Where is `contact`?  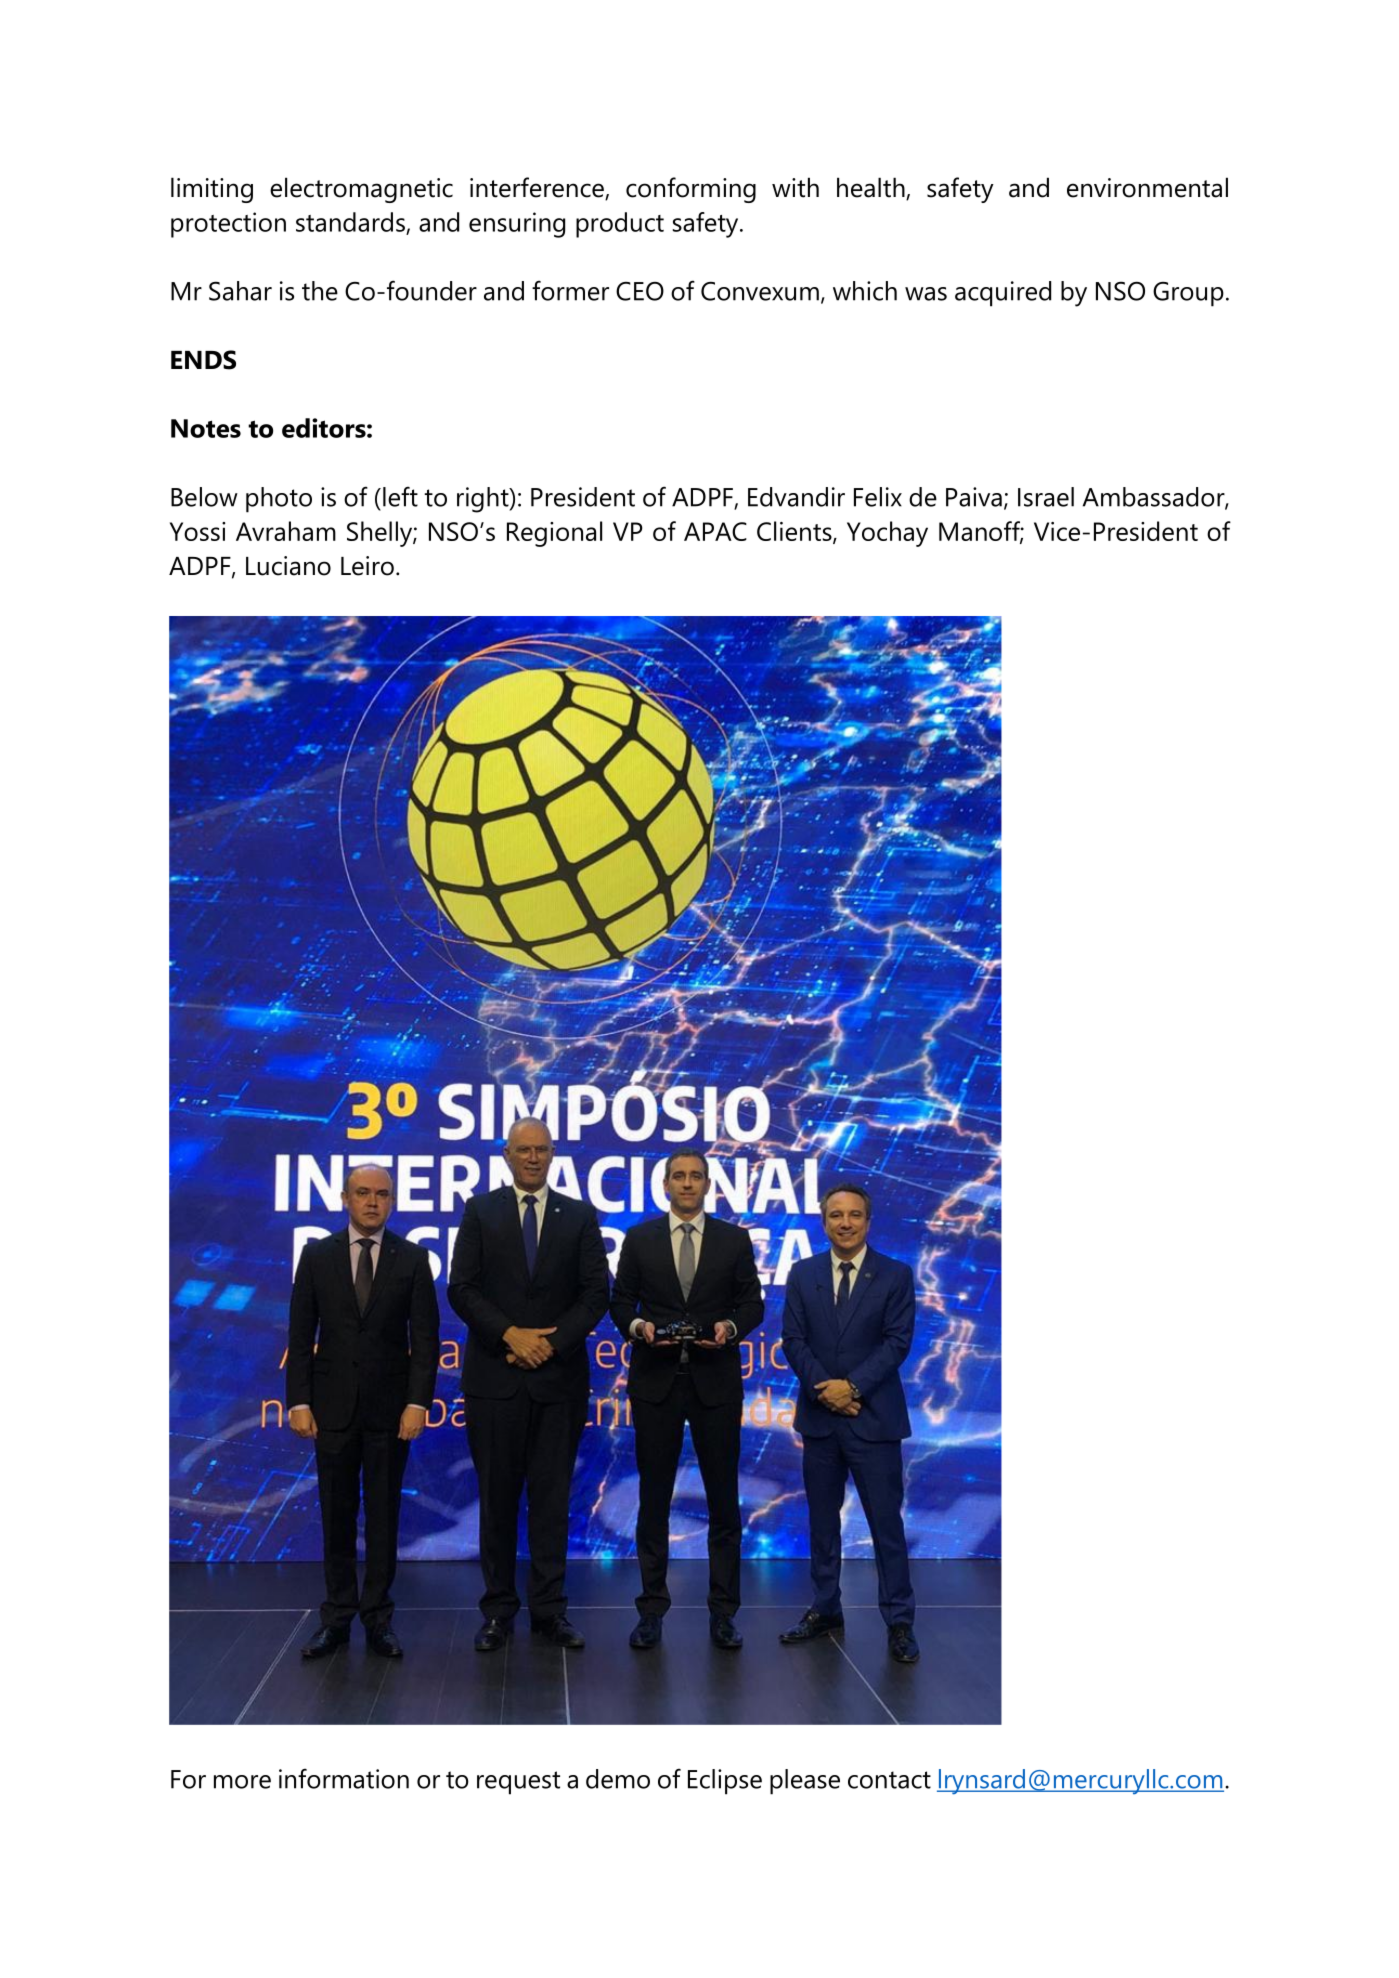
contact is located at coordinates (889, 1780).
